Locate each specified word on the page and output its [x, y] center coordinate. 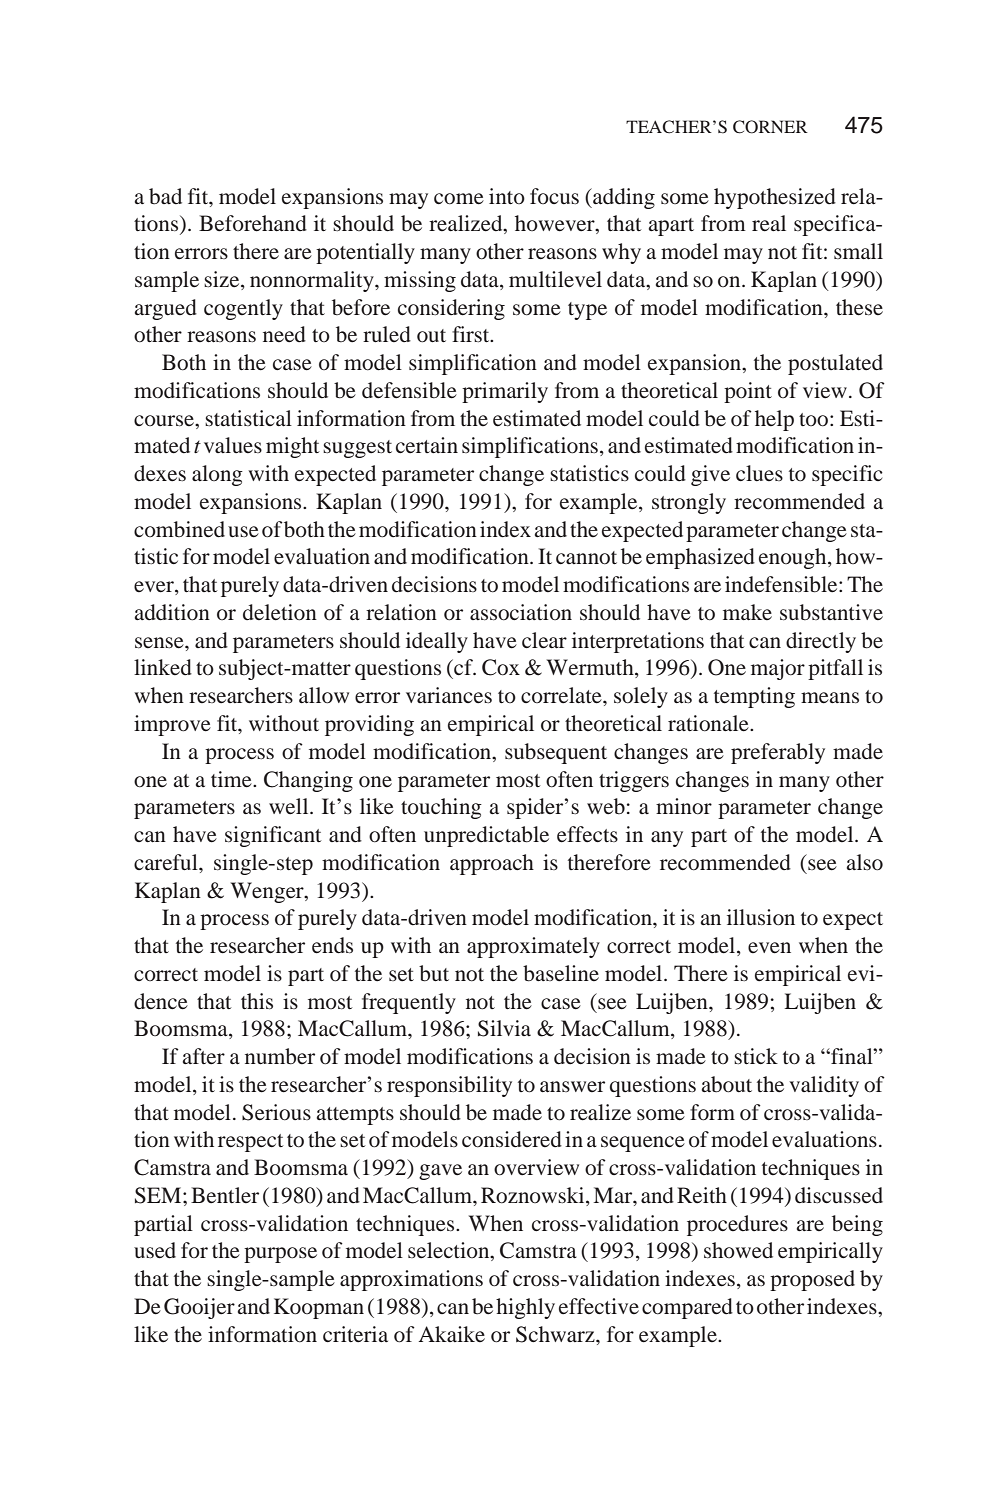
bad [165, 196]
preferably [778, 753]
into [507, 196]
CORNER [770, 127]
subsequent [556, 753]
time [232, 779]
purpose [280, 1255]
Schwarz [556, 1334]
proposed [812, 1280]
